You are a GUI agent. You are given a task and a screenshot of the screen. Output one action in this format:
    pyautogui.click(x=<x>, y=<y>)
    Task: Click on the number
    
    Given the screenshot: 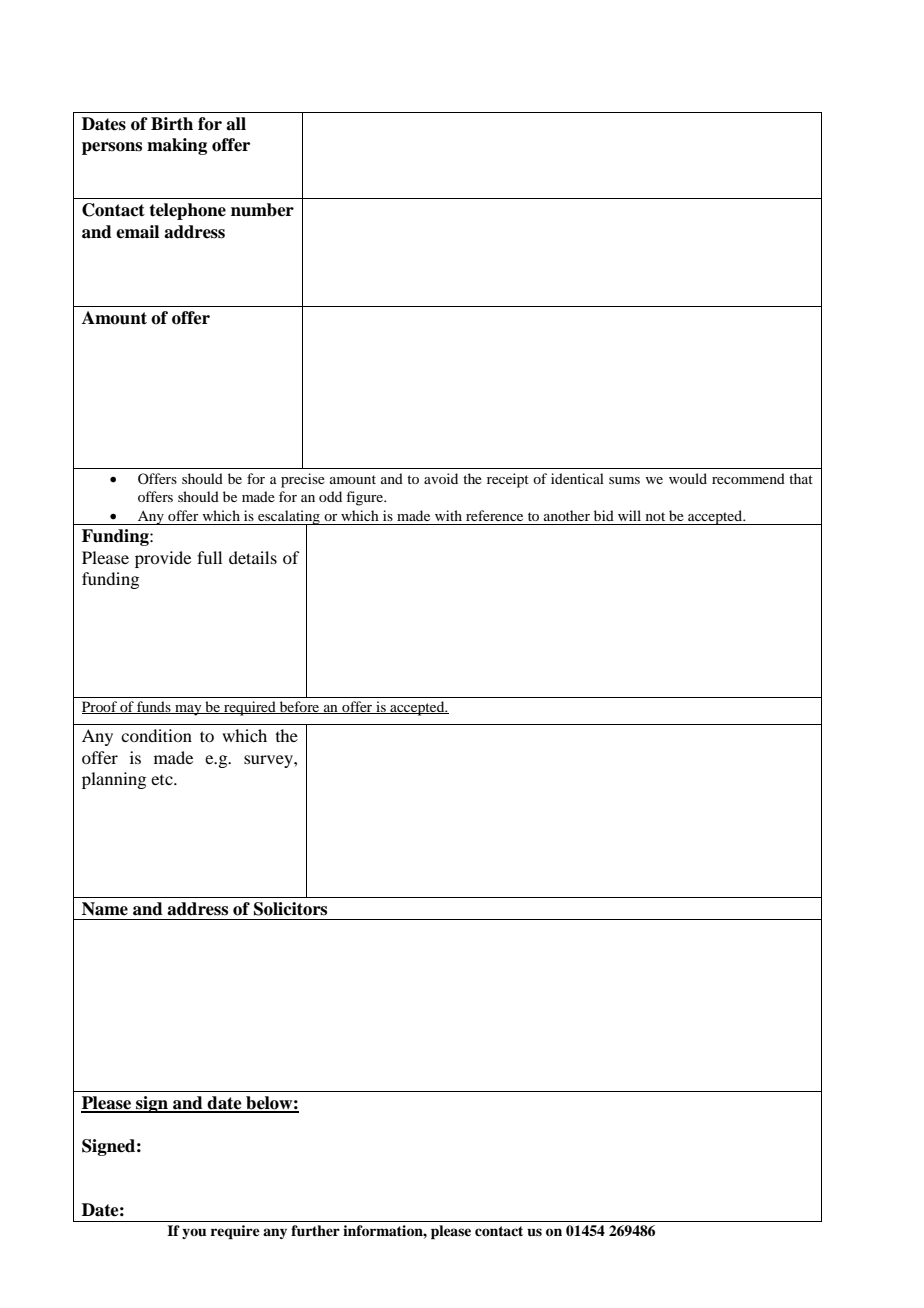 What is the action you would take?
    pyautogui.click(x=262, y=210)
